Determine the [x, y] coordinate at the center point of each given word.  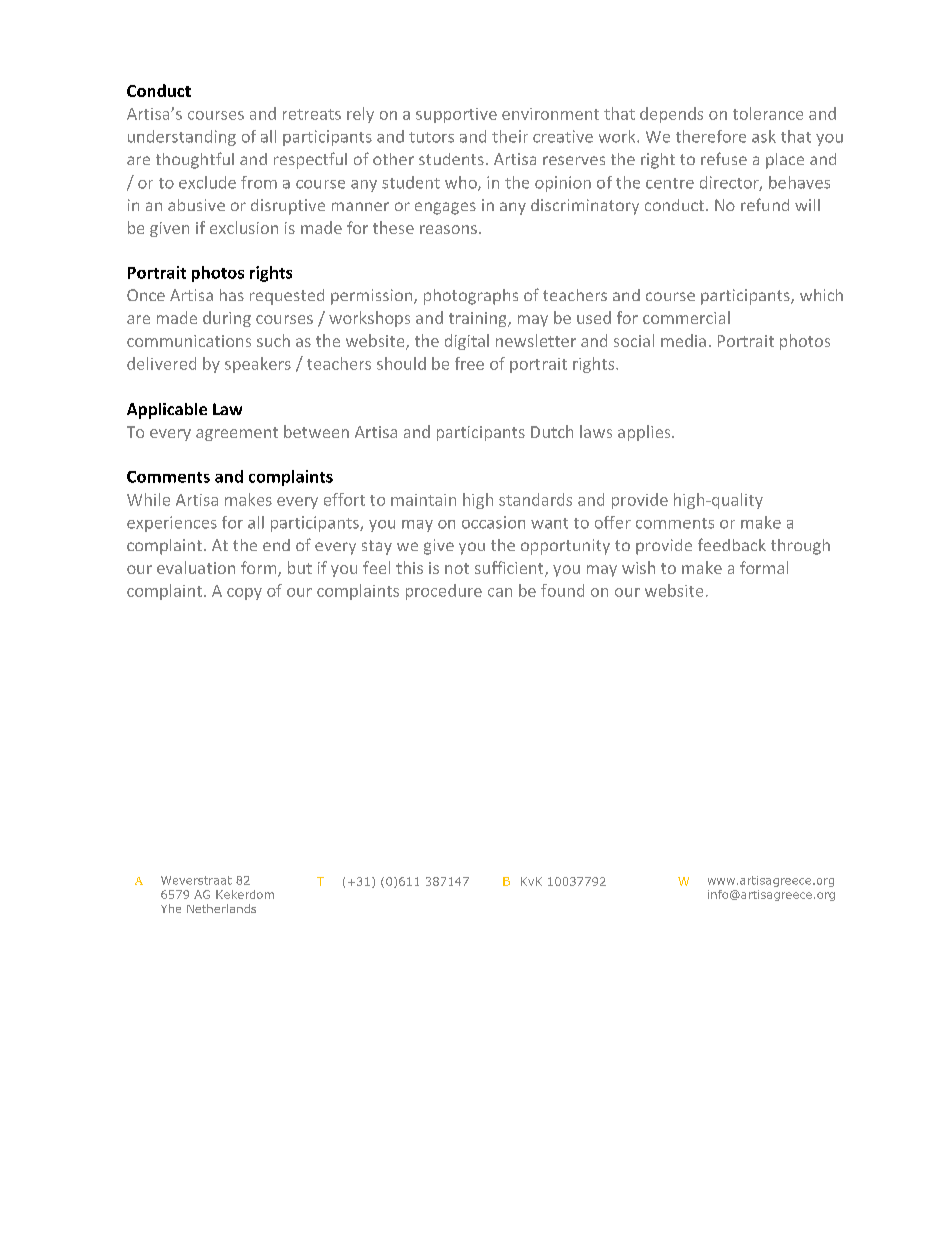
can [500, 592]
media [683, 340]
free [469, 363]
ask [764, 136]
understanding [182, 138]
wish [638, 567]
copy [244, 594]
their [510, 136]
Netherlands [221, 908]
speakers [258, 365]
